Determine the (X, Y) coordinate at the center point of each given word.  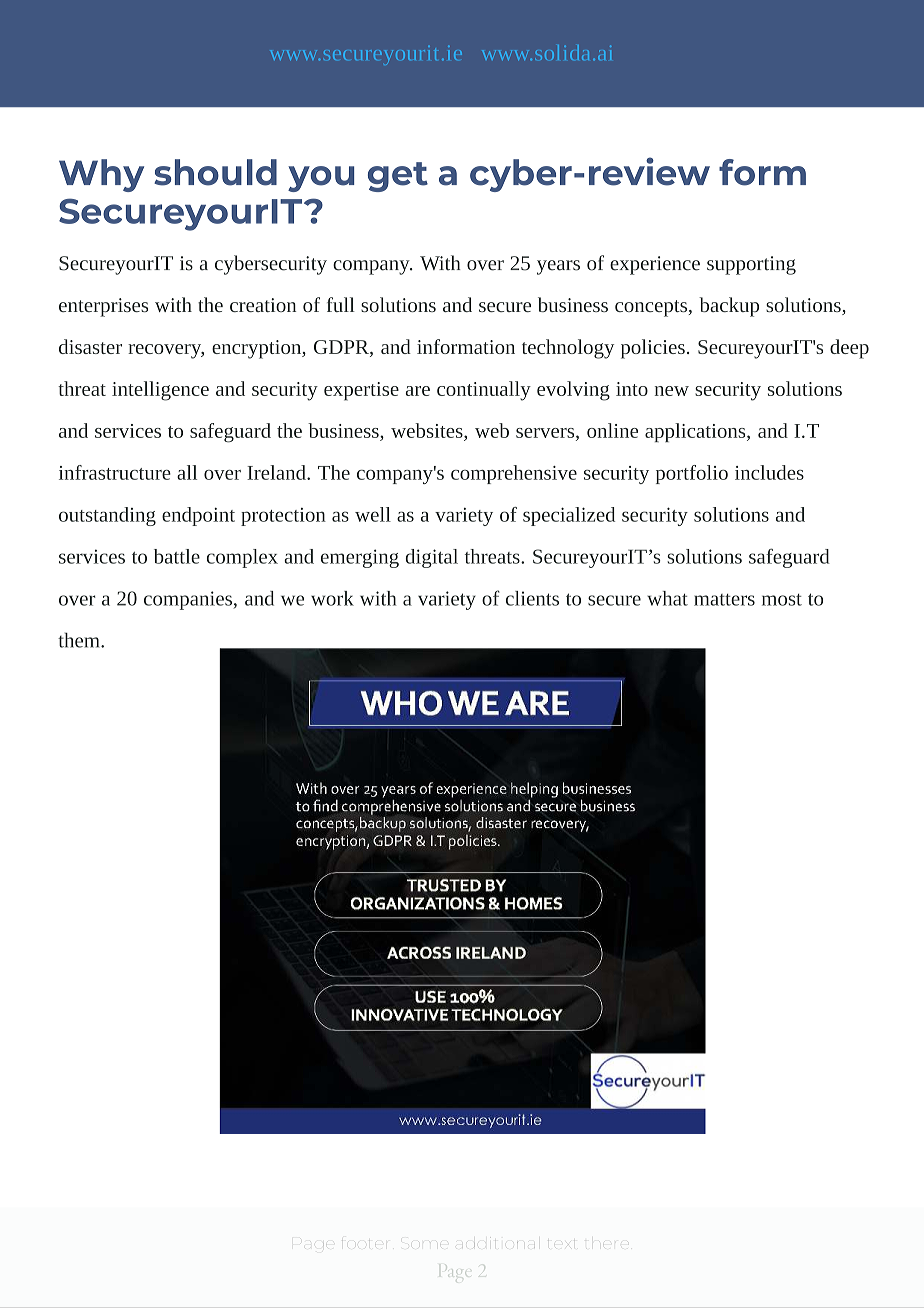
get (398, 177)
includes (769, 472)
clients (532, 598)
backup (729, 307)
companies (188, 600)
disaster (90, 346)
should (215, 172)
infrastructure (115, 472)
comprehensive (514, 474)
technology (568, 349)
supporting (751, 265)
